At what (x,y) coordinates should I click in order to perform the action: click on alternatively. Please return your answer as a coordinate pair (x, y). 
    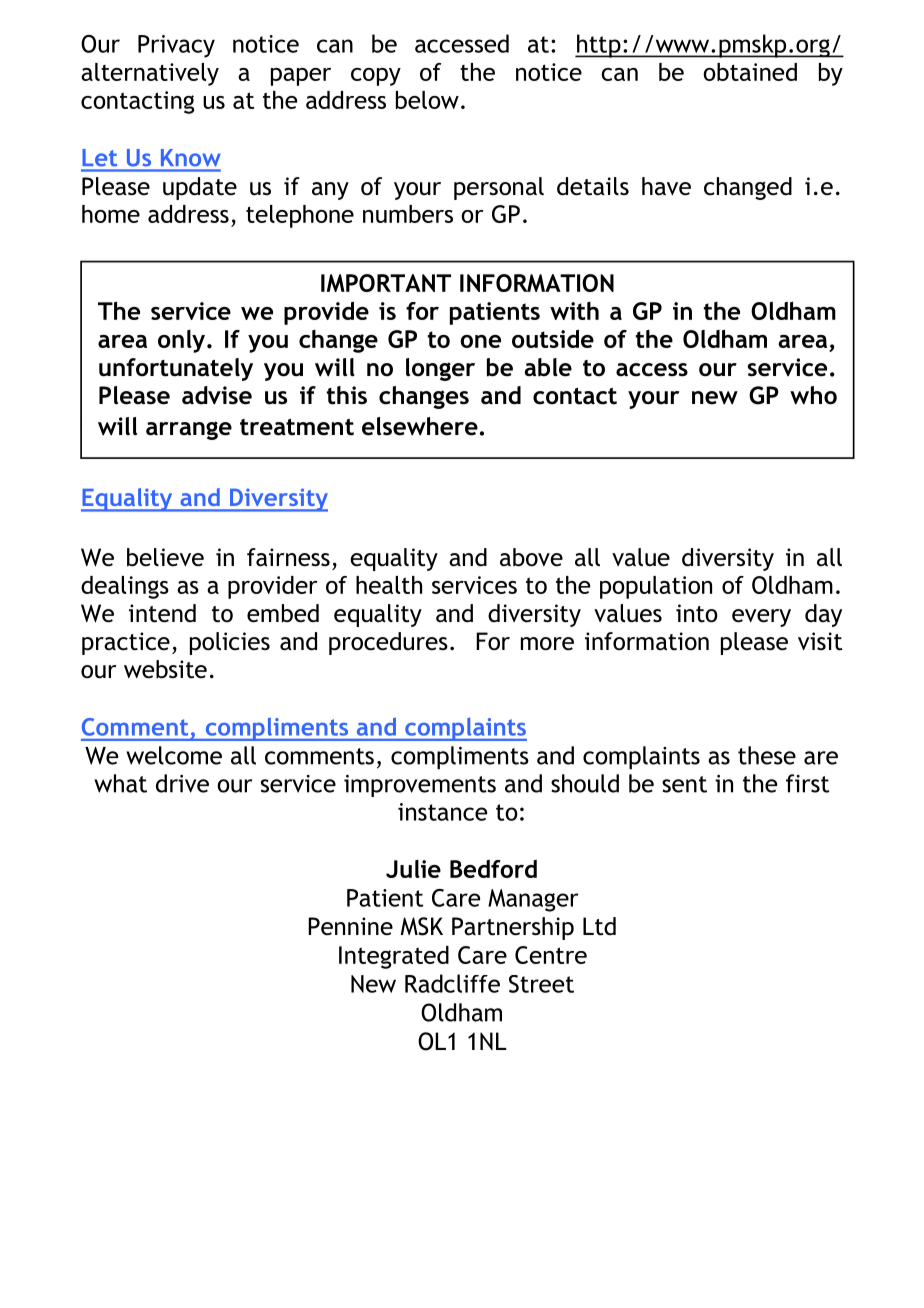
    Looking at the image, I should click on (150, 74).
